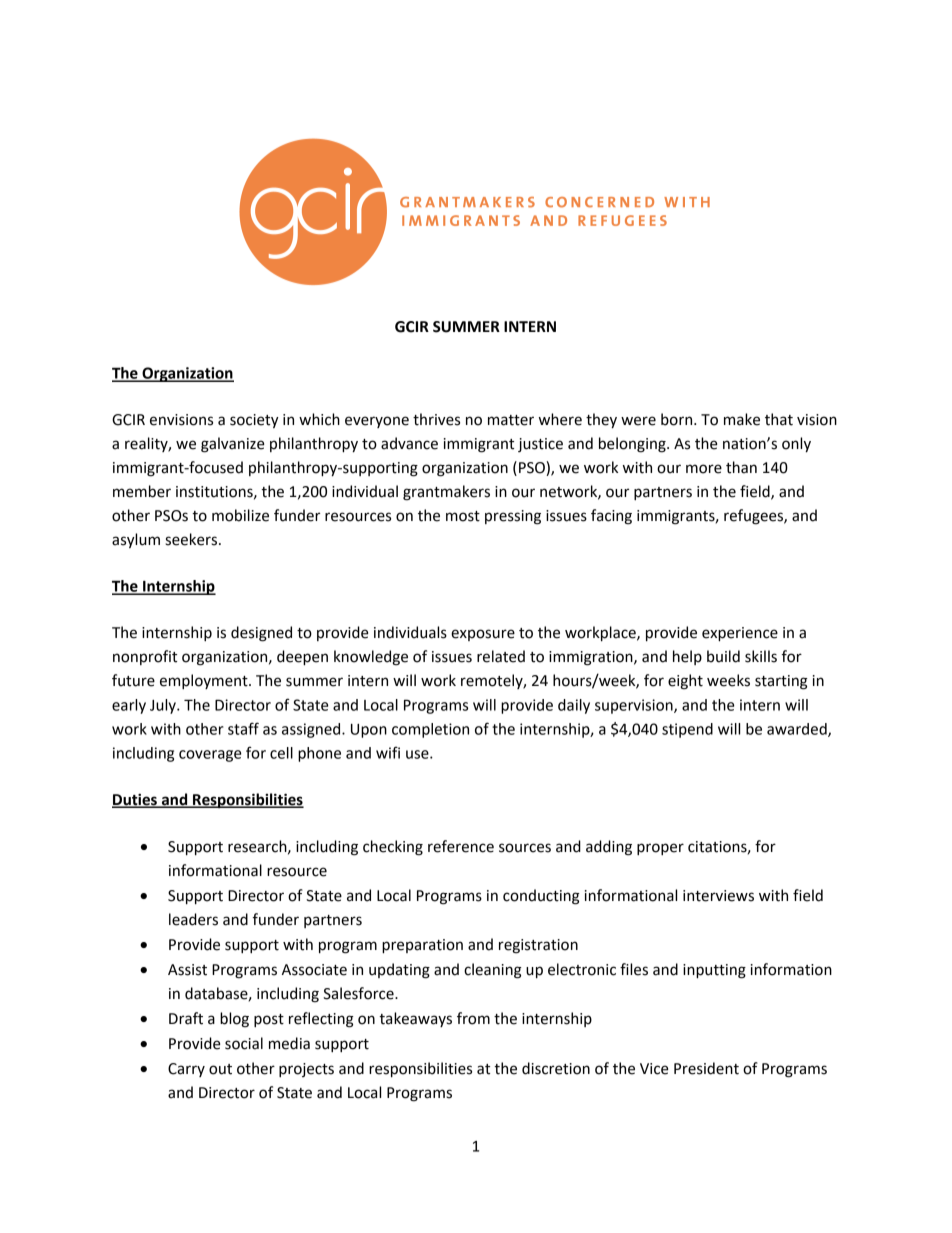 The image size is (952, 1233). Describe the element at coordinates (687, 730) in the screenshot. I see `stipend` at that location.
